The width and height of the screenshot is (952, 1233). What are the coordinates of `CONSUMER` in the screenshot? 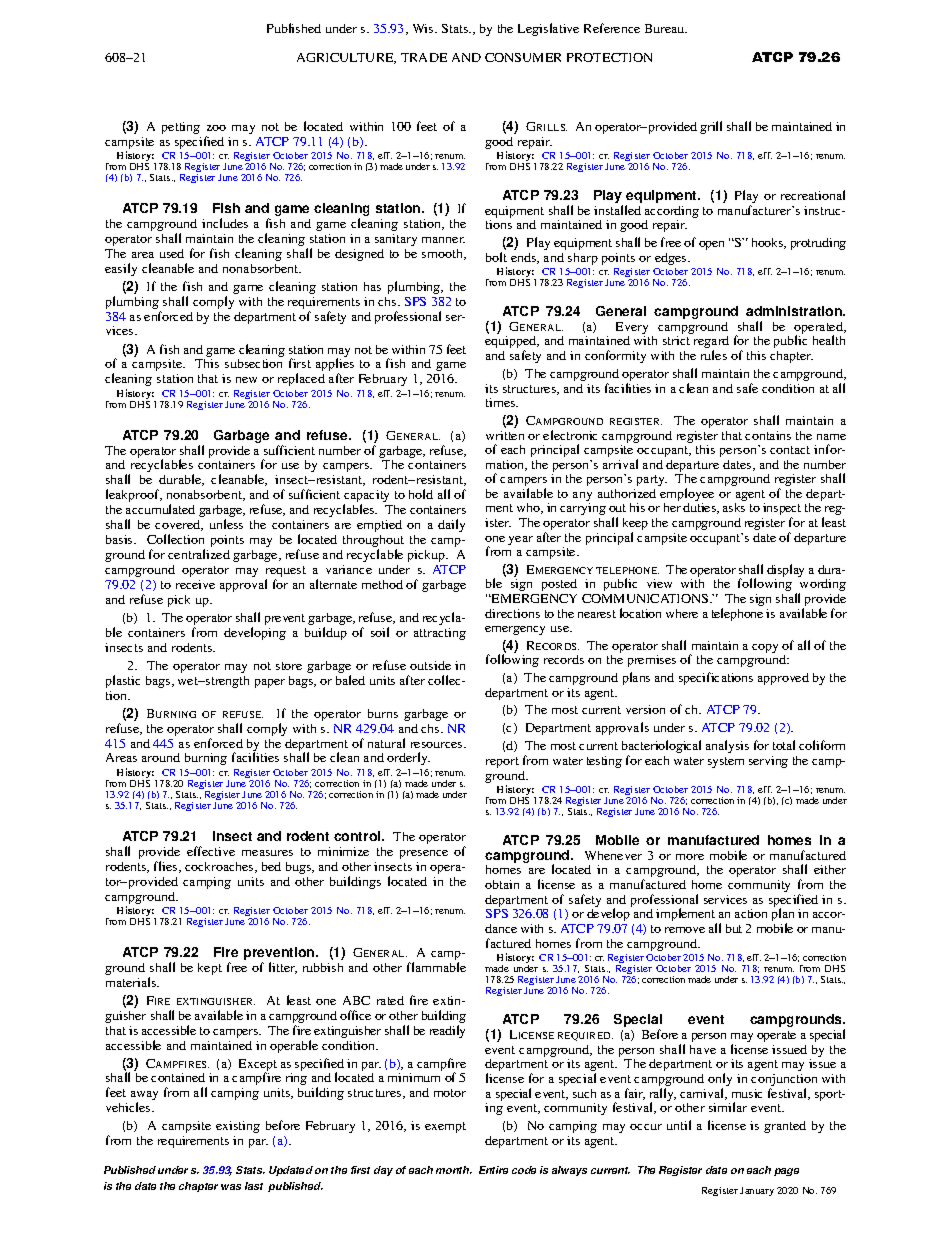 It's located at (523, 57).
